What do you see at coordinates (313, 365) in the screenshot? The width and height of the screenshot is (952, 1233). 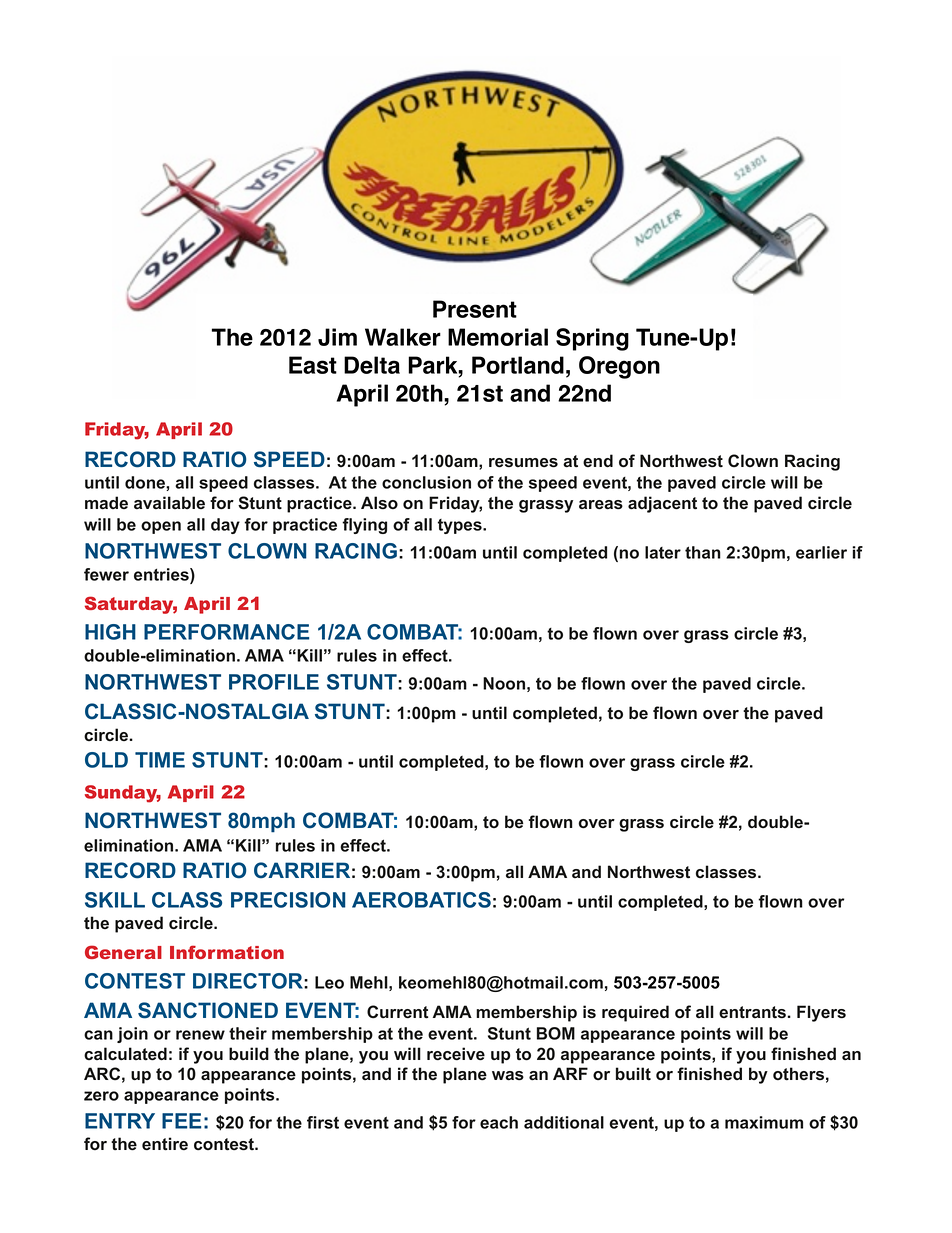 I see `East` at bounding box center [313, 365].
